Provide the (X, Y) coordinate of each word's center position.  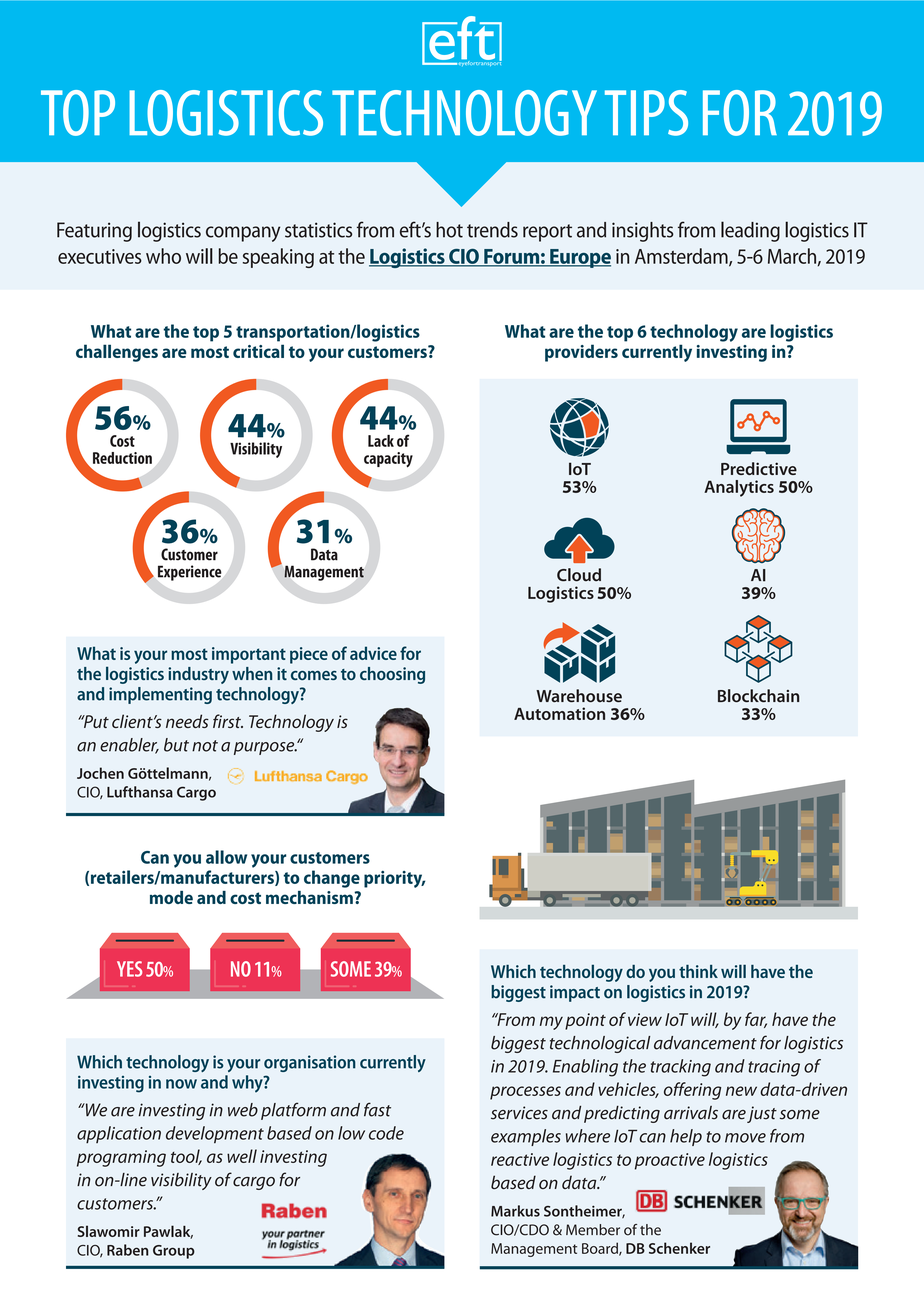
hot (449, 230)
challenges (117, 353)
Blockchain (758, 696)
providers (581, 353)
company (243, 234)
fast (377, 1109)
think (698, 971)
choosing (392, 675)
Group (174, 1252)
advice (373, 653)
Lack (381, 441)
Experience (190, 573)
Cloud (579, 575)
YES (129, 969)
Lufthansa (140, 792)
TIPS (646, 113)
